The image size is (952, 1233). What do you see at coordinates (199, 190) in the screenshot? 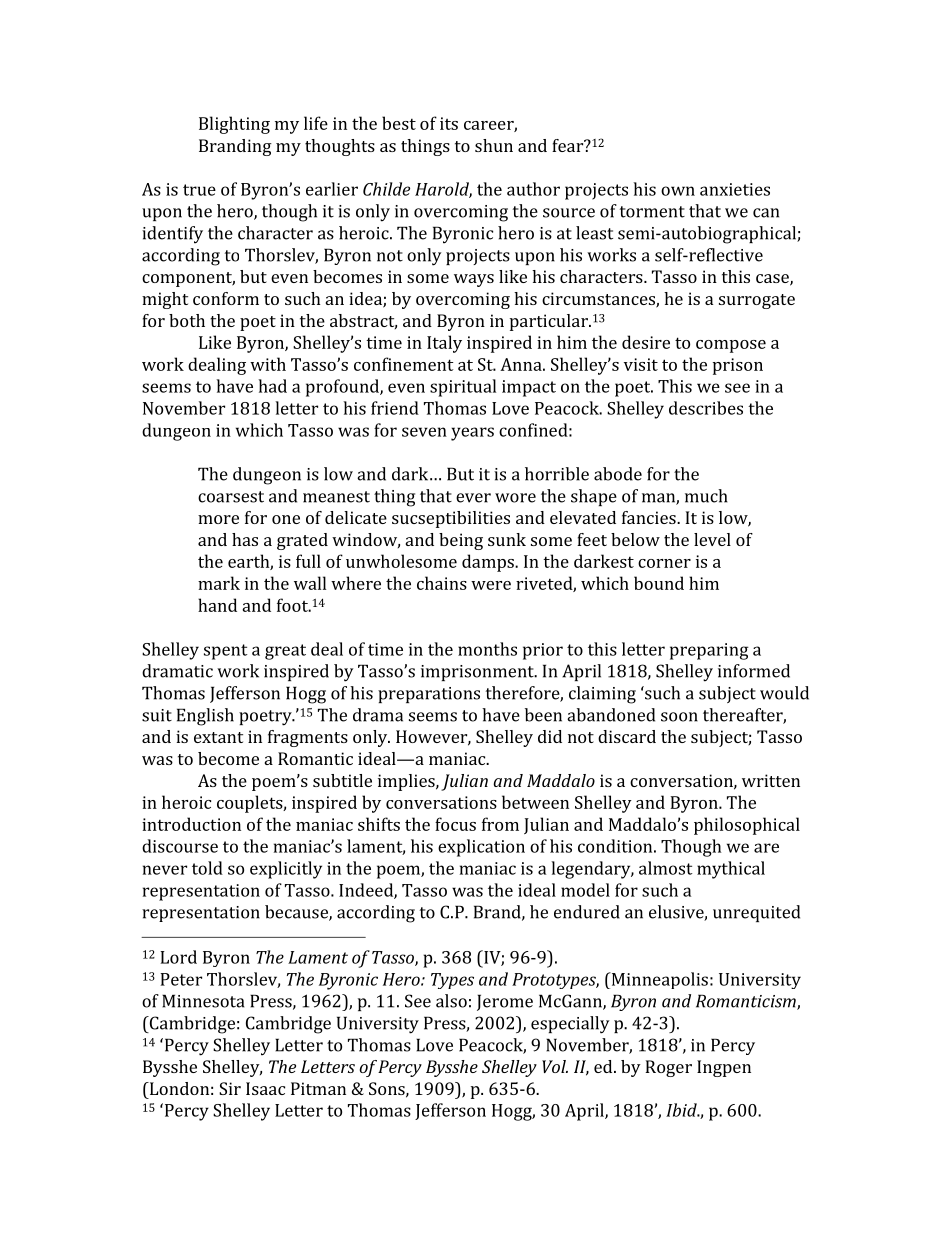
I see `true` at bounding box center [199, 190].
